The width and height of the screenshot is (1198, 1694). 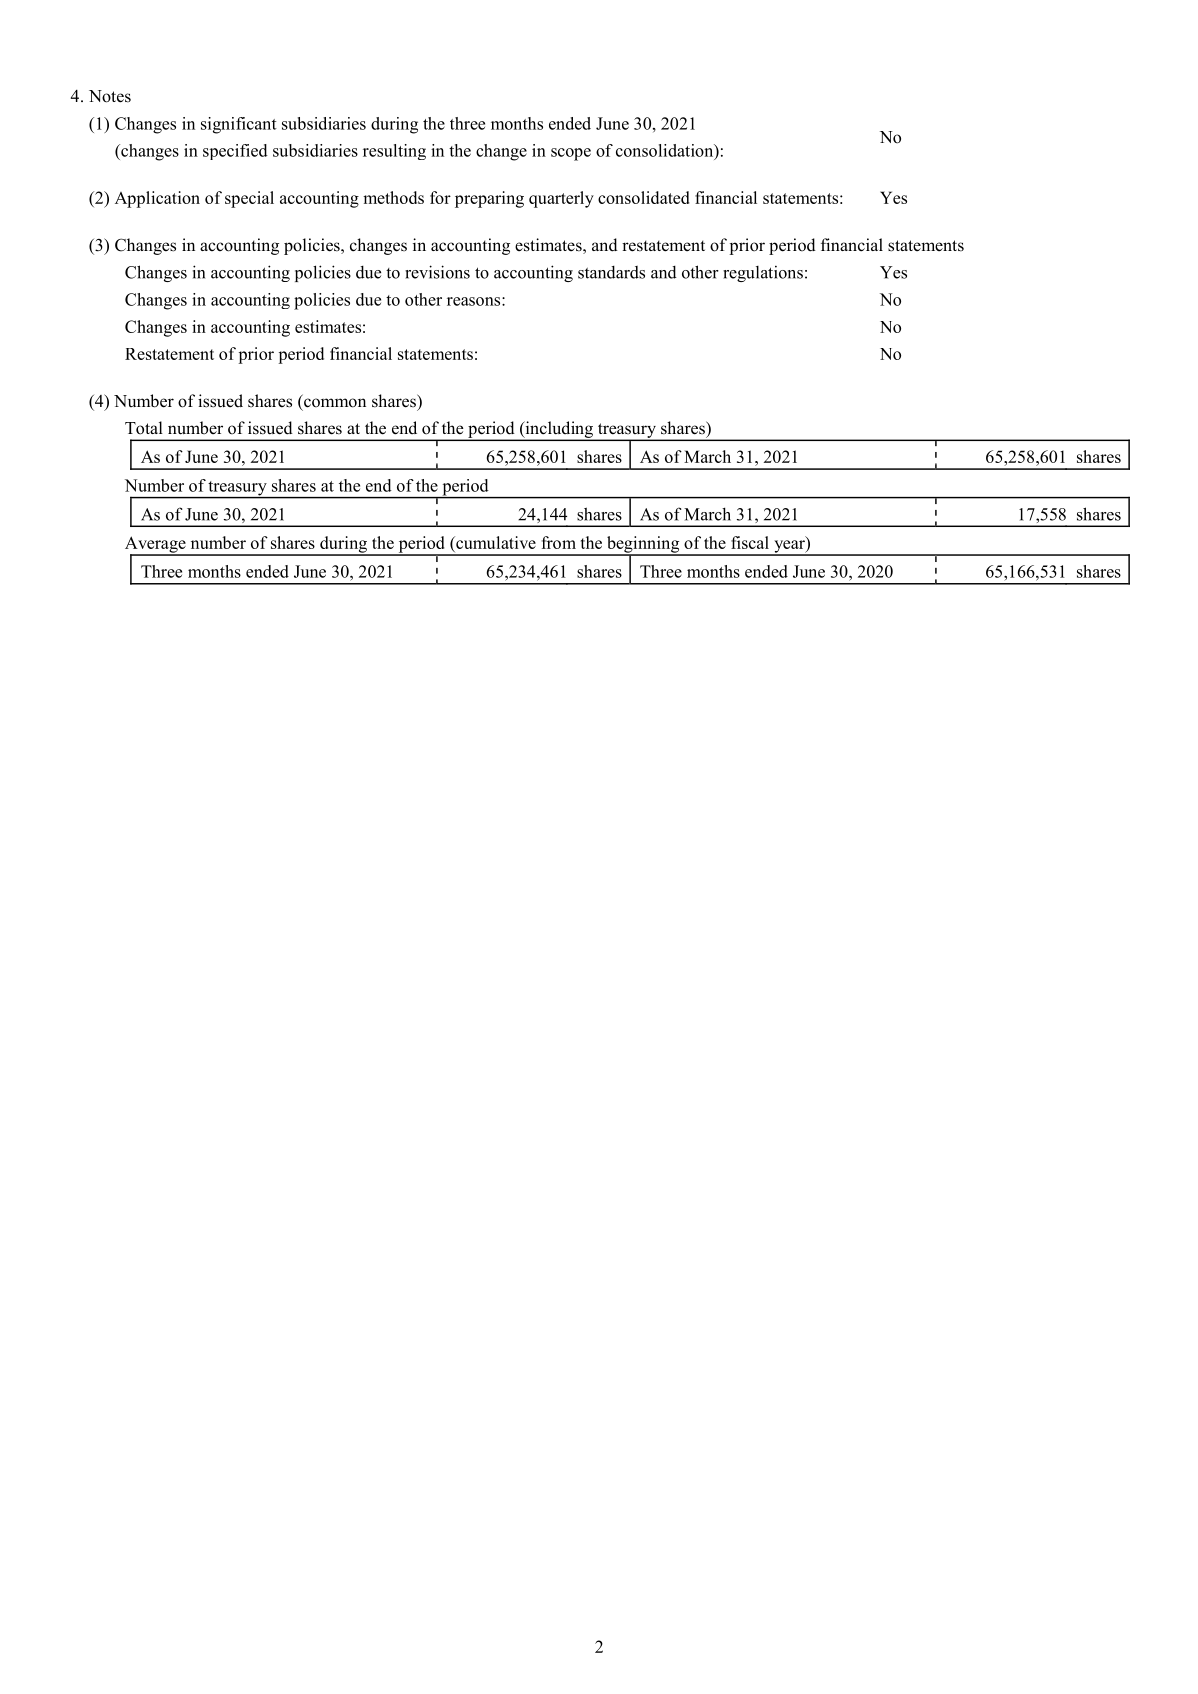 What do you see at coordinates (571, 154) in the screenshot?
I see `scope` at bounding box center [571, 154].
